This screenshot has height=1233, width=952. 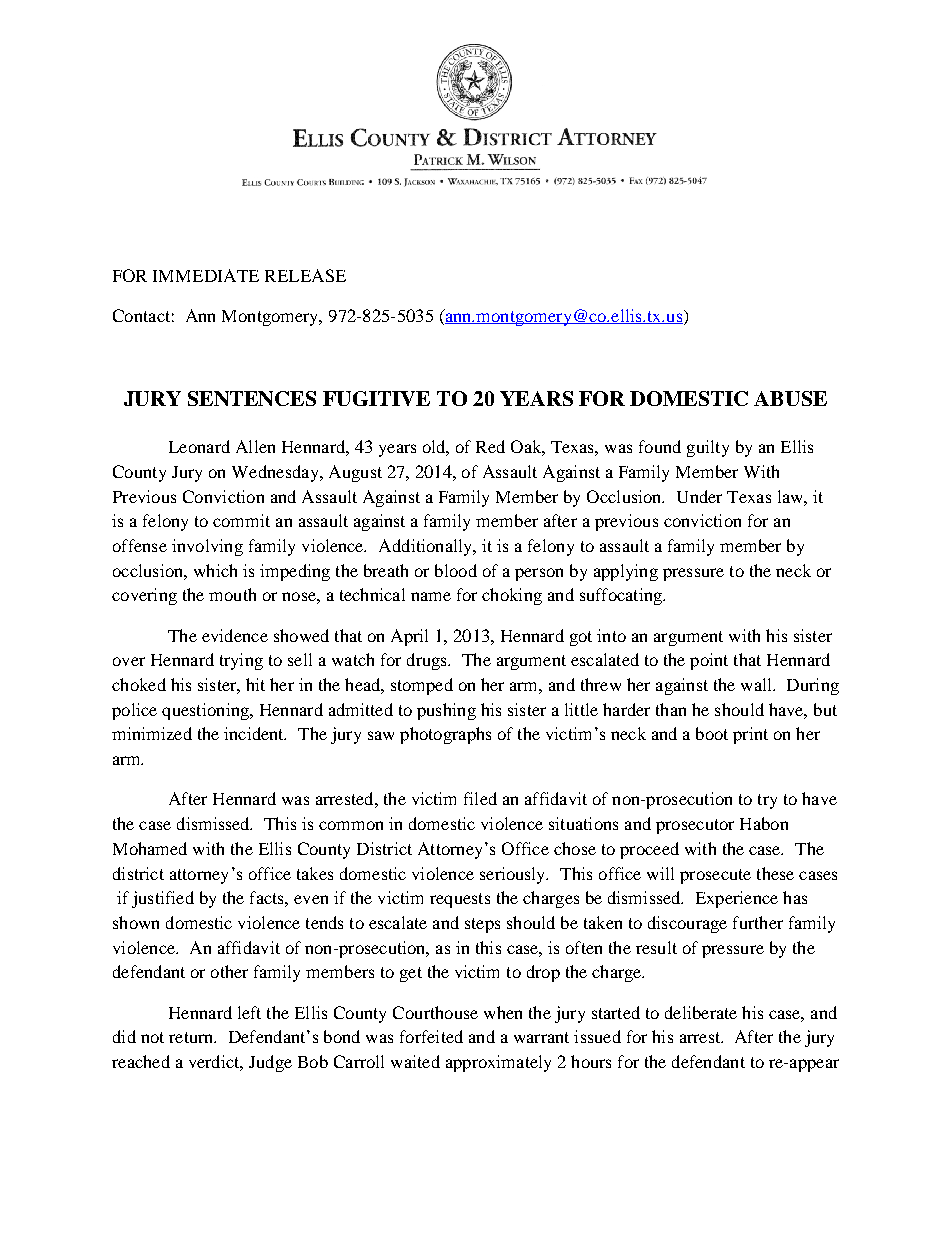 What do you see at coordinates (757, 684) in the screenshot?
I see `wall` at bounding box center [757, 684].
